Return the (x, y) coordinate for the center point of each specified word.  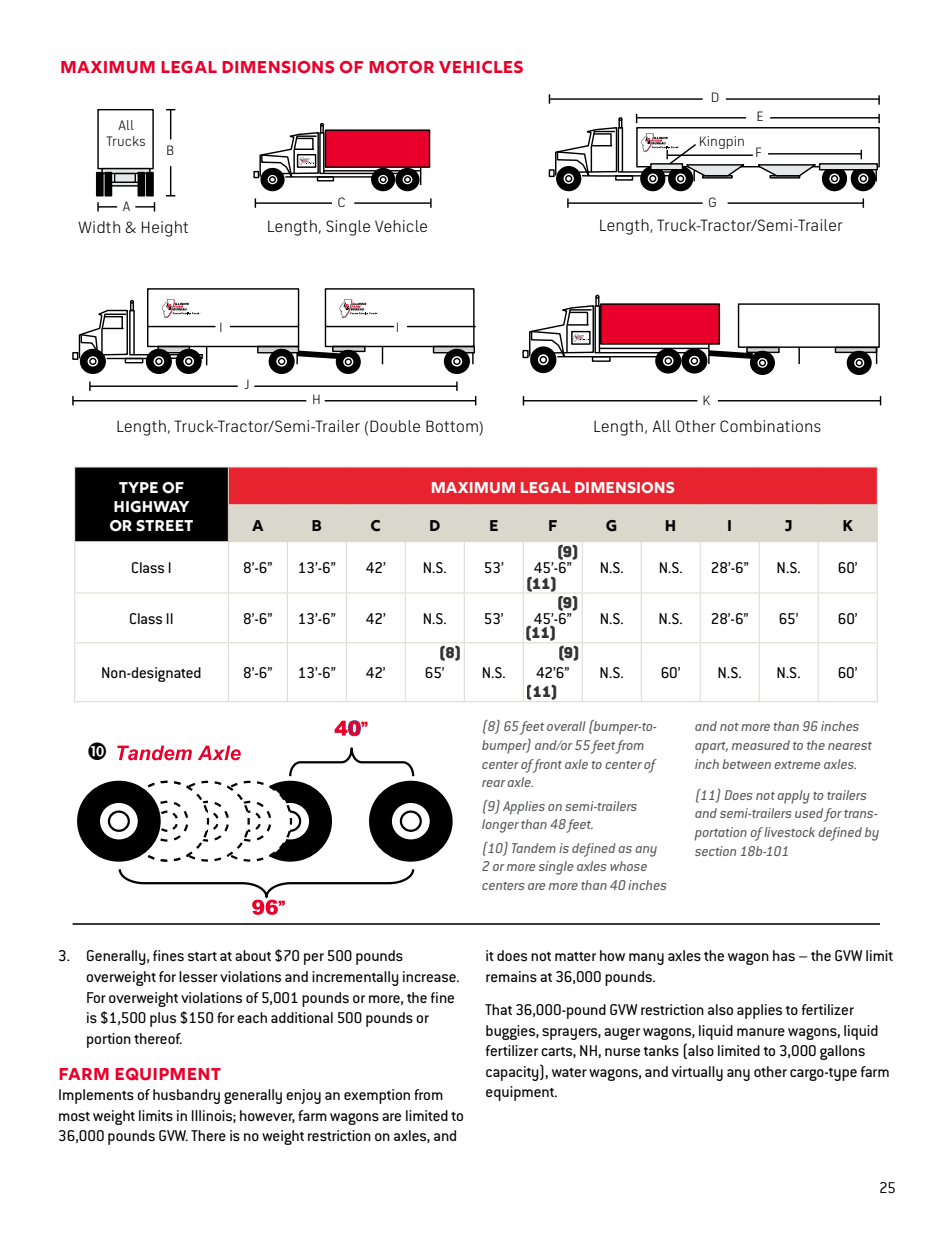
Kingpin (722, 142)
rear (493, 783)
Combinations (770, 426)
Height (165, 229)
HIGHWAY (151, 507)
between (746, 764)
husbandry (186, 1096)
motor (401, 67)
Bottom (453, 427)
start (202, 956)
